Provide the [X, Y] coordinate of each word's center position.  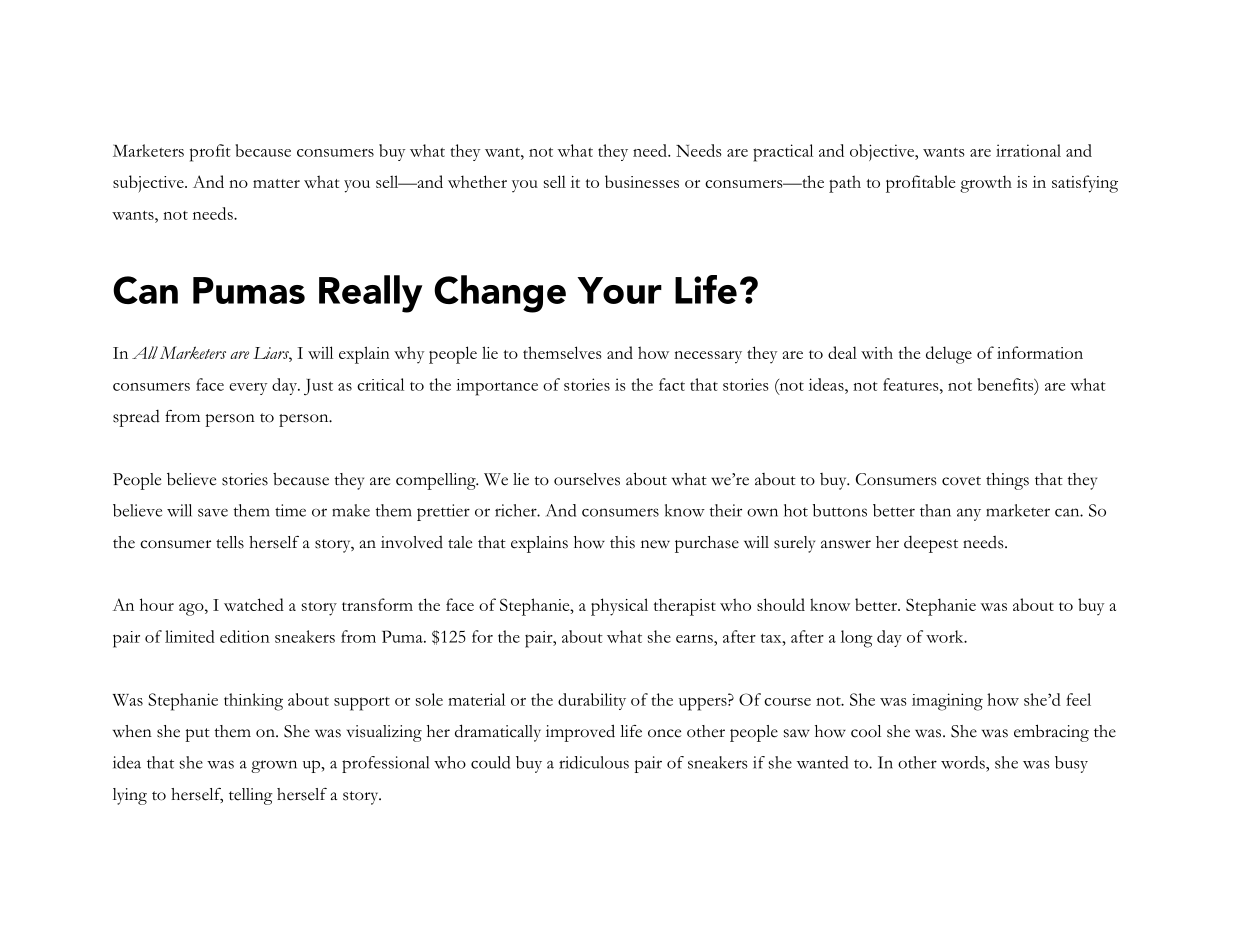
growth [986, 184]
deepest [931, 544]
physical [619, 607]
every [248, 389]
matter [276, 183]
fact [672, 384]
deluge [949, 355]
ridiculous [594, 762]
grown [274, 766]
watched [254, 604]
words [964, 762]
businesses [642, 181]
